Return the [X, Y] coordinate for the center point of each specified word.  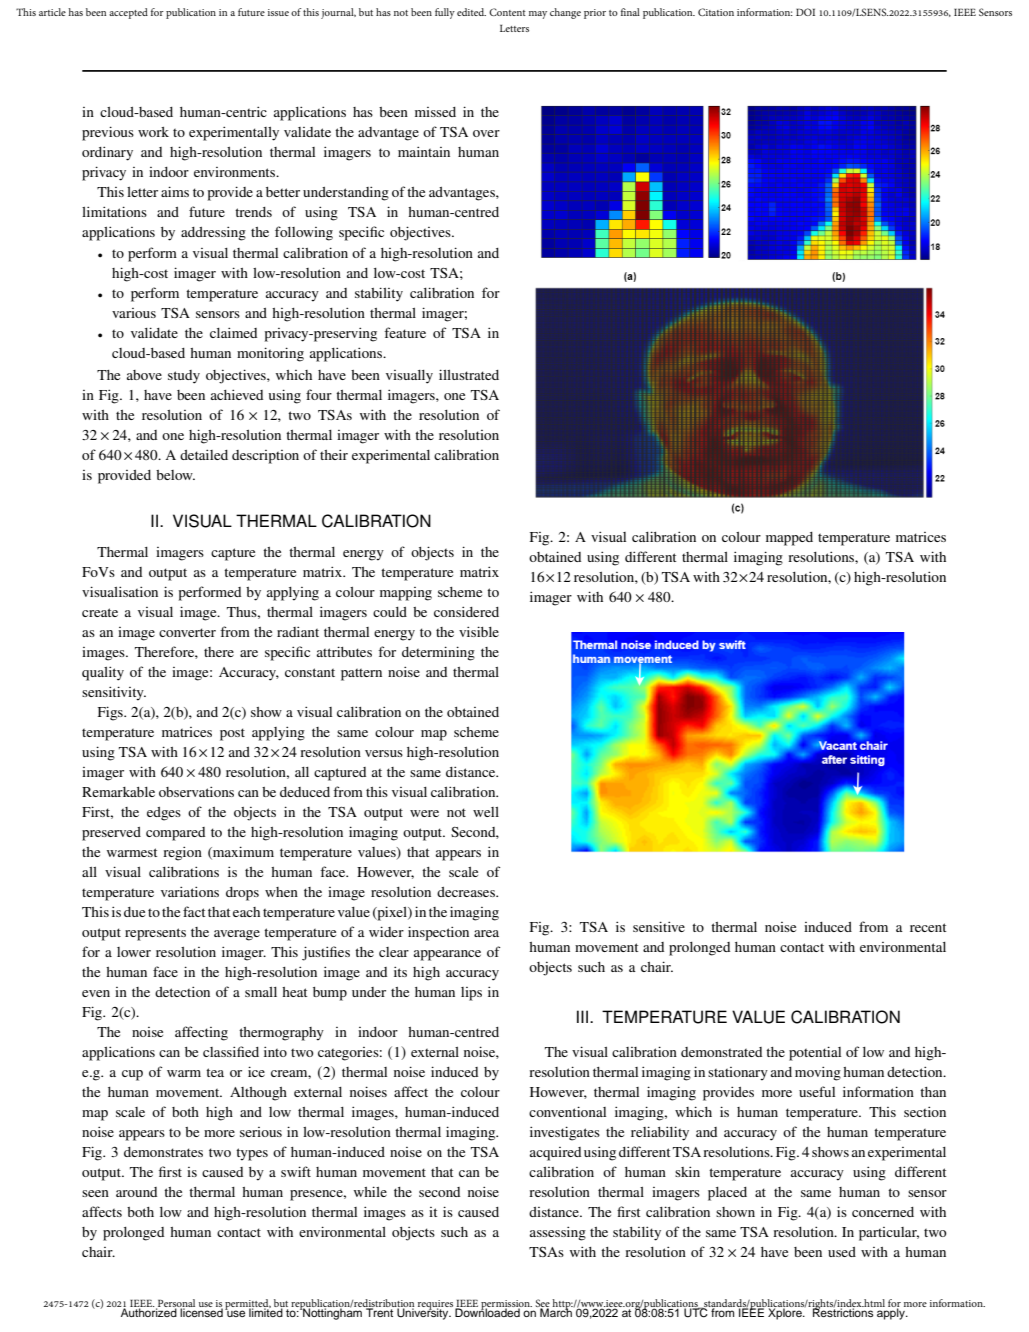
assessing [558, 1233]
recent [928, 927]
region [182, 853]
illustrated [469, 374]
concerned [883, 1212]
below [175, 475]
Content [507, 12]
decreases [467, 892]
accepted [128, 13]
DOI [805, 12]
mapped [789, 539]
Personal [175, 1304]
